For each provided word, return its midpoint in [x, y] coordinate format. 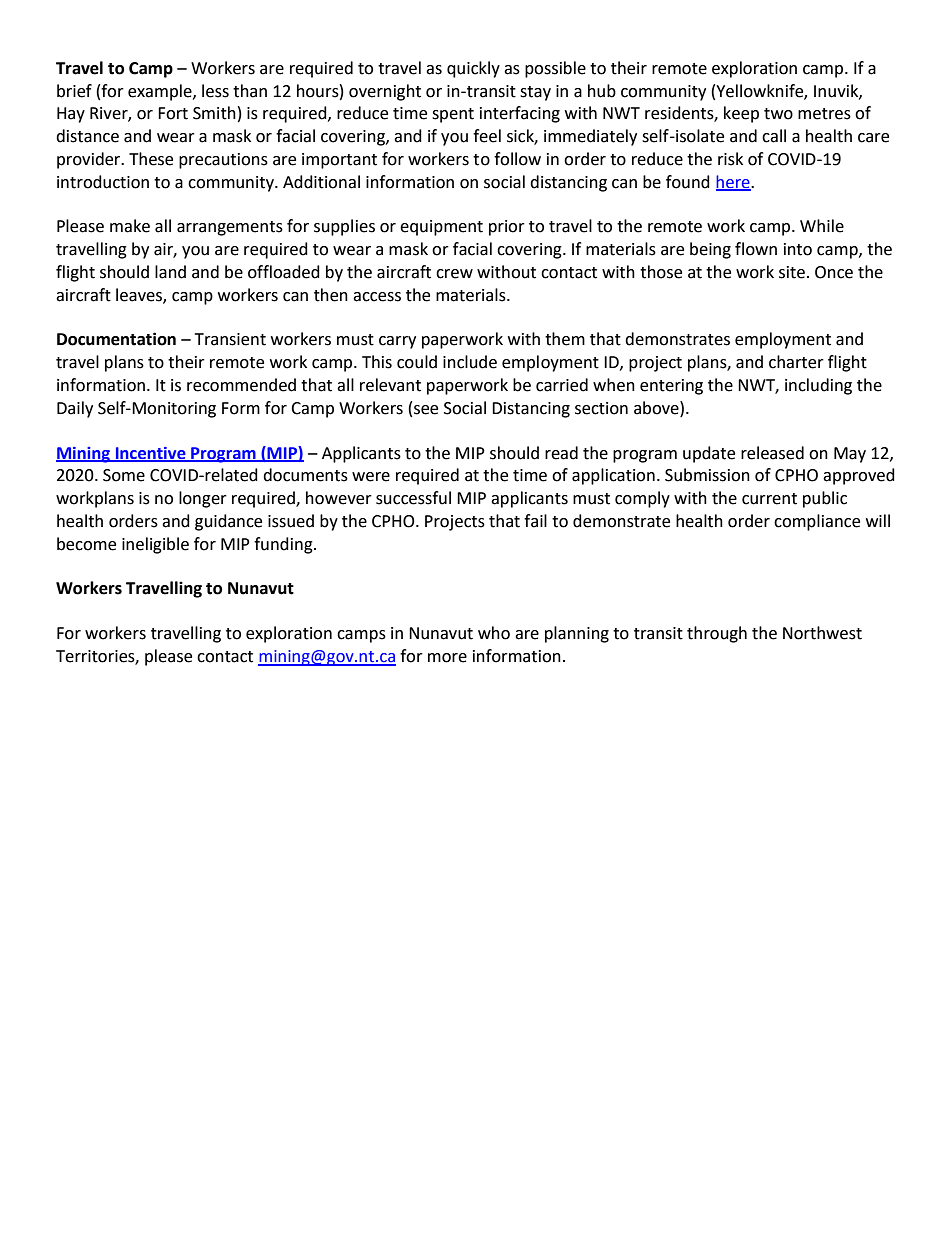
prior [507, 228]
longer [203, 499]
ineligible [155, 545]
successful [413, 498]
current [769, 499]
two [778, 114]
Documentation [116, 339]
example [161, 92]
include [470, 362]
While [822, 226]
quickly [473, 69]
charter [796, 362]
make [130, 226]
